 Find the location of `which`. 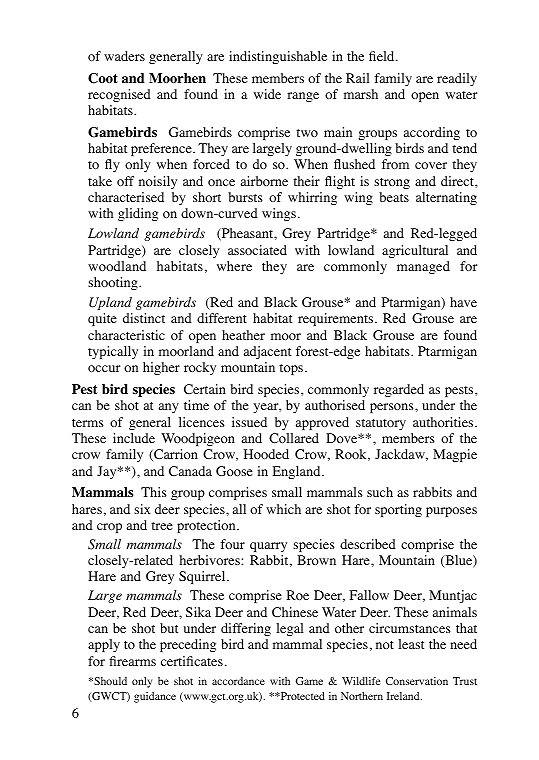

which is located at coordinates (283, 509).
